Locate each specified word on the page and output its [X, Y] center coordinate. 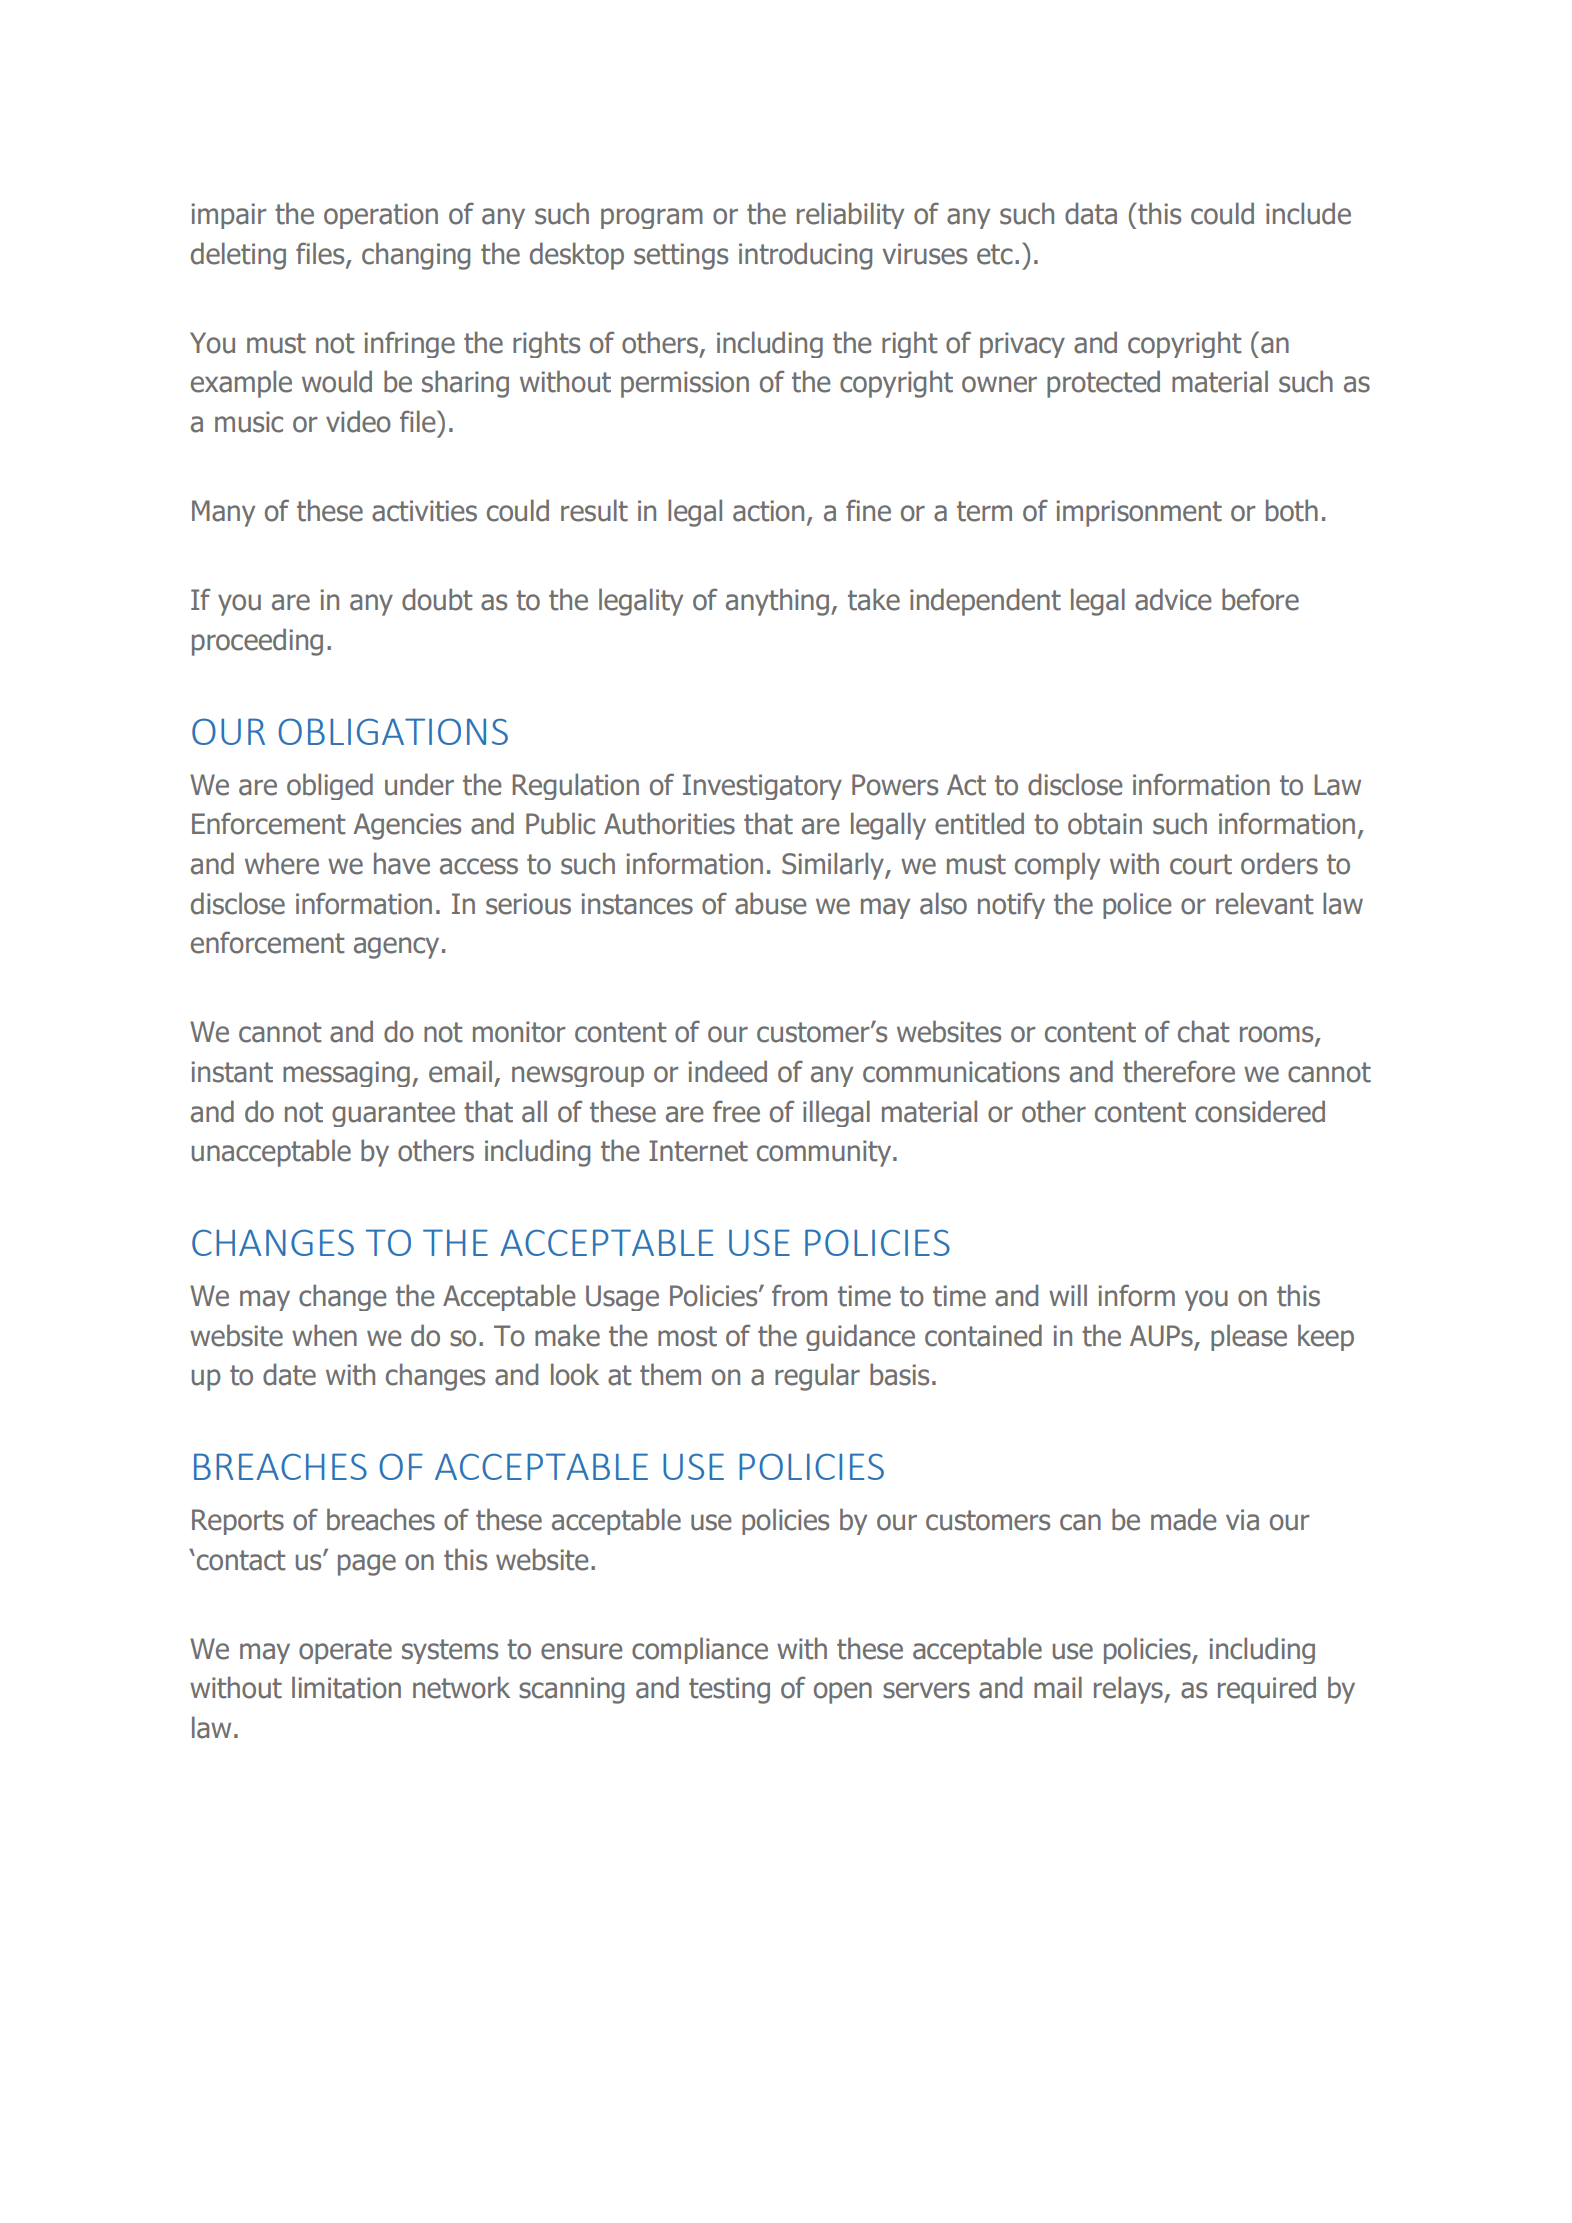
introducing [805, 256]
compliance [700, 1650]
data [1091, 213]
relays [1129, 1690]
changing [416, 256]
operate [345, 1651]
